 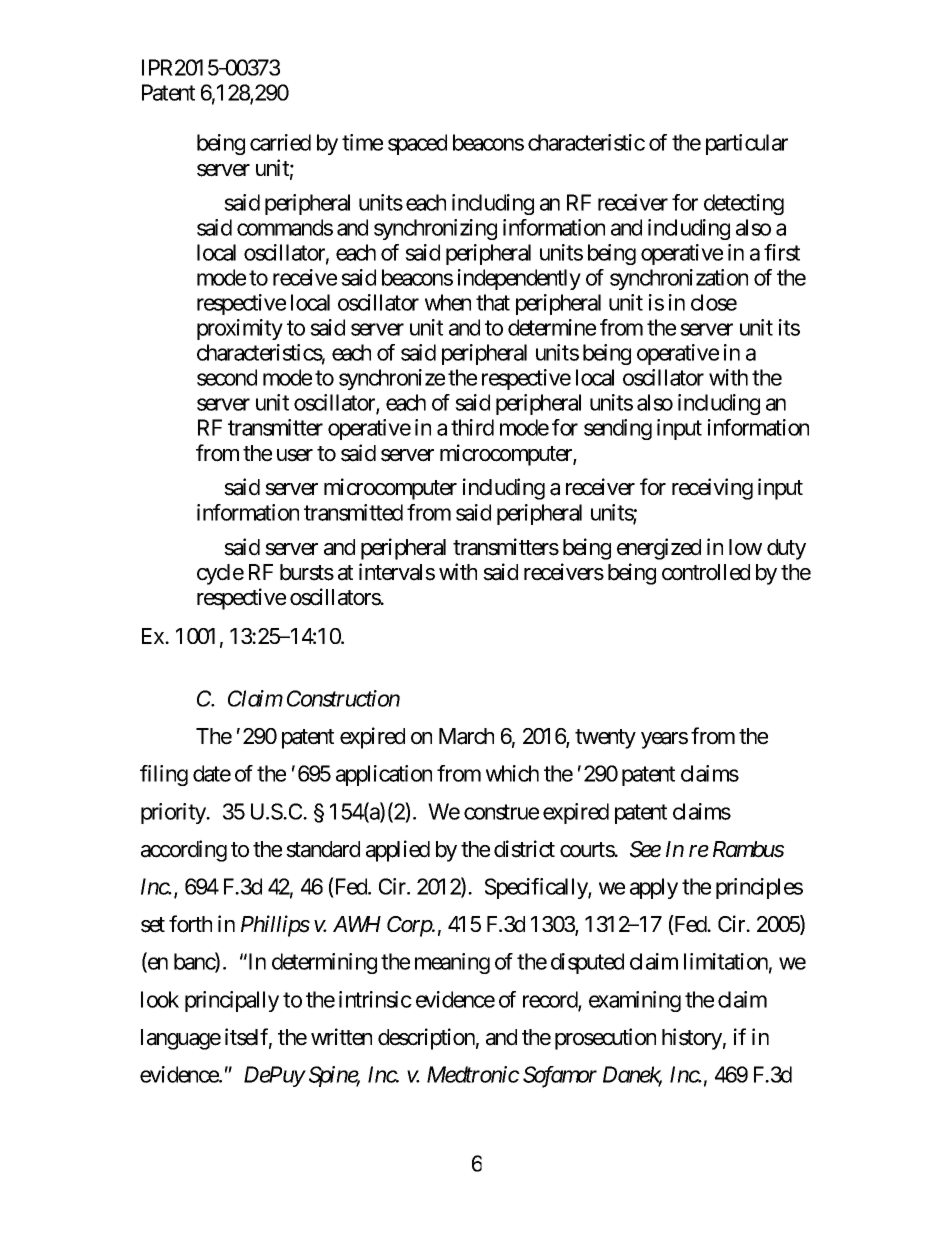 What do you see at coordinates (343, 698) in the image?
I see `Construction` at bounding box center [343, 698].
